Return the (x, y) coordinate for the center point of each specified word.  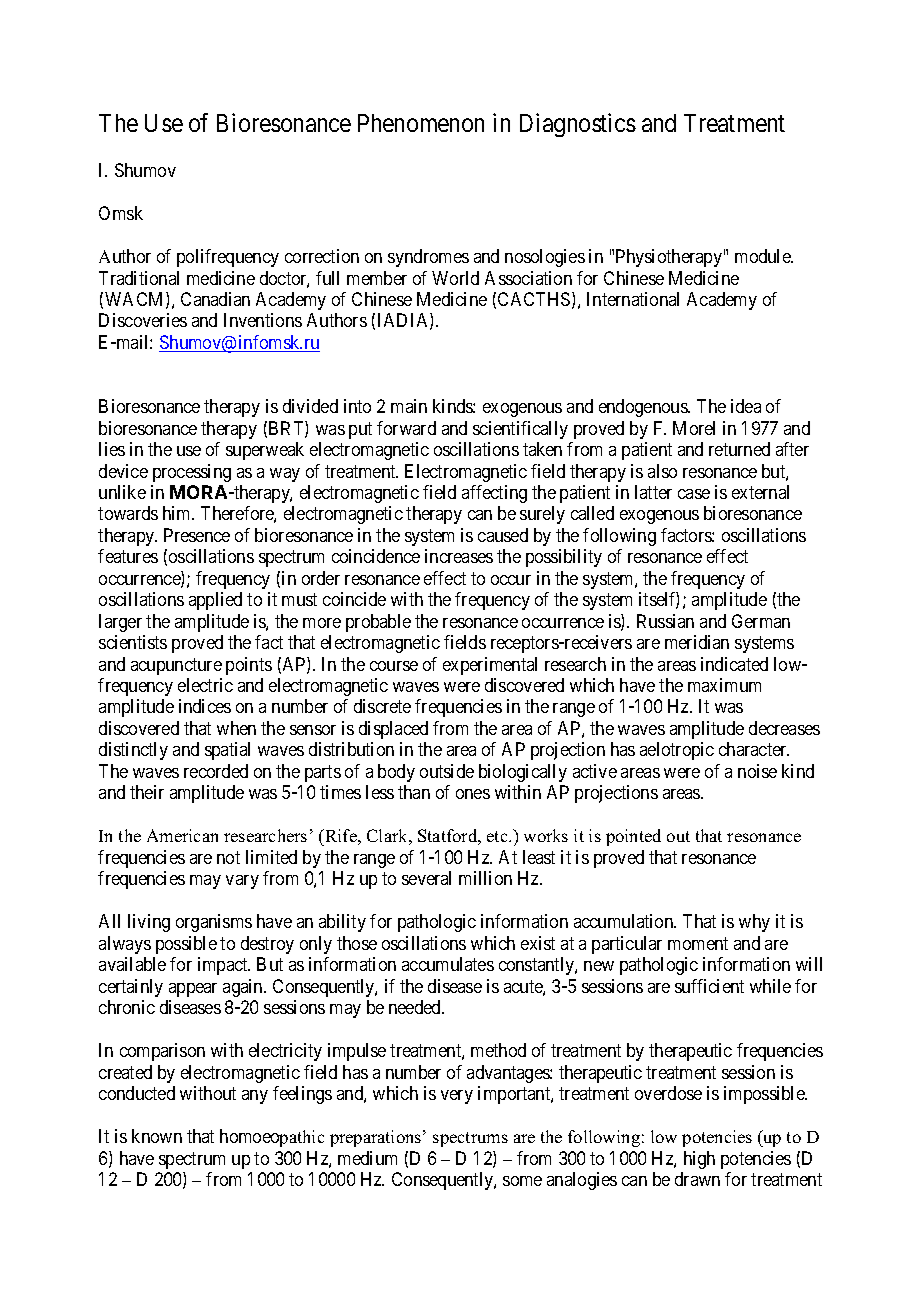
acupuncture (176, 666)
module (764, 256)
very (457, 1097)
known (157, 1136)
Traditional (139, 278)
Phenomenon (421, 123)
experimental (490, 666)
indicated (734, 664)
